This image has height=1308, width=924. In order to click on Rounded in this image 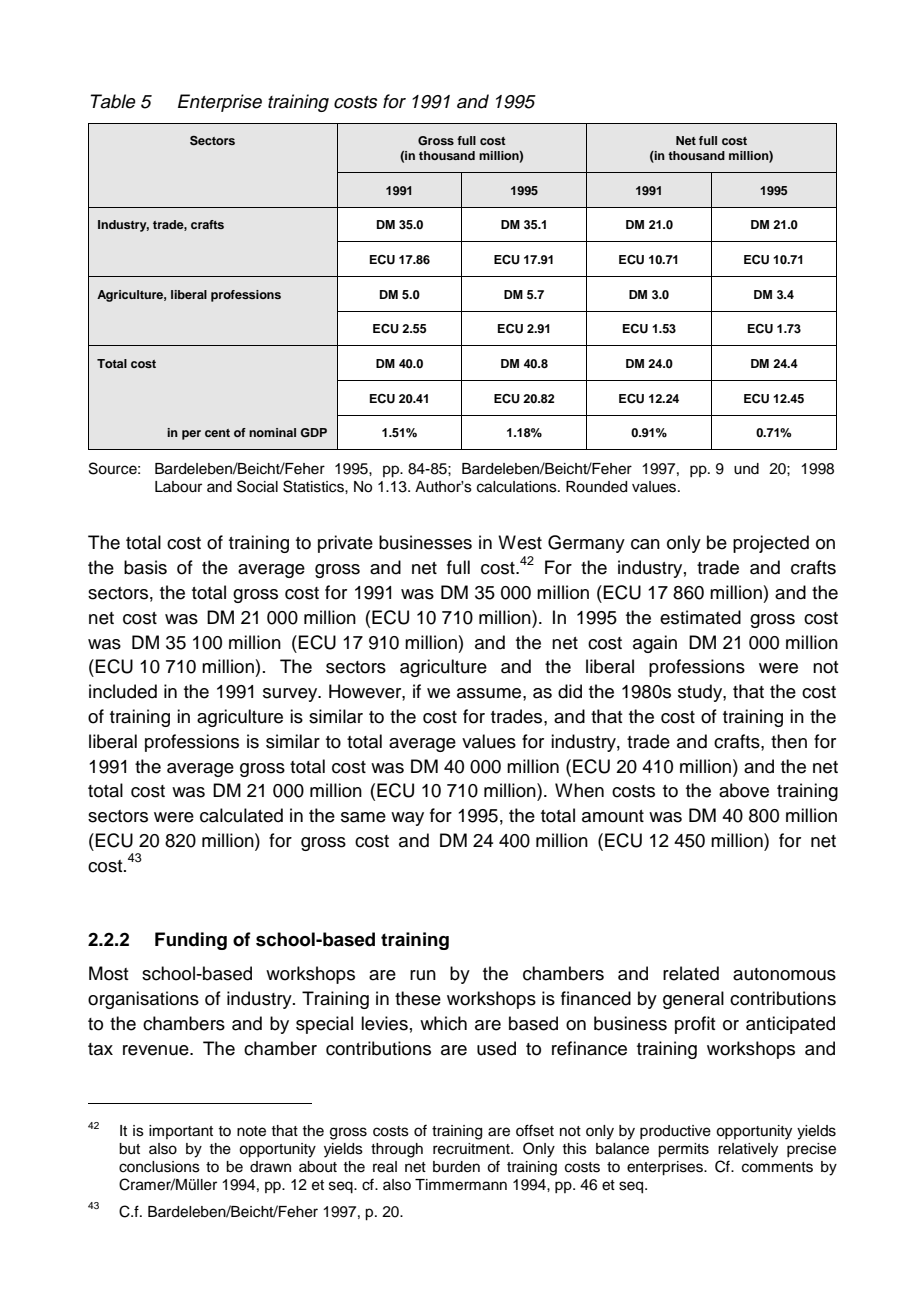, I will do `click(596, 487)`.
